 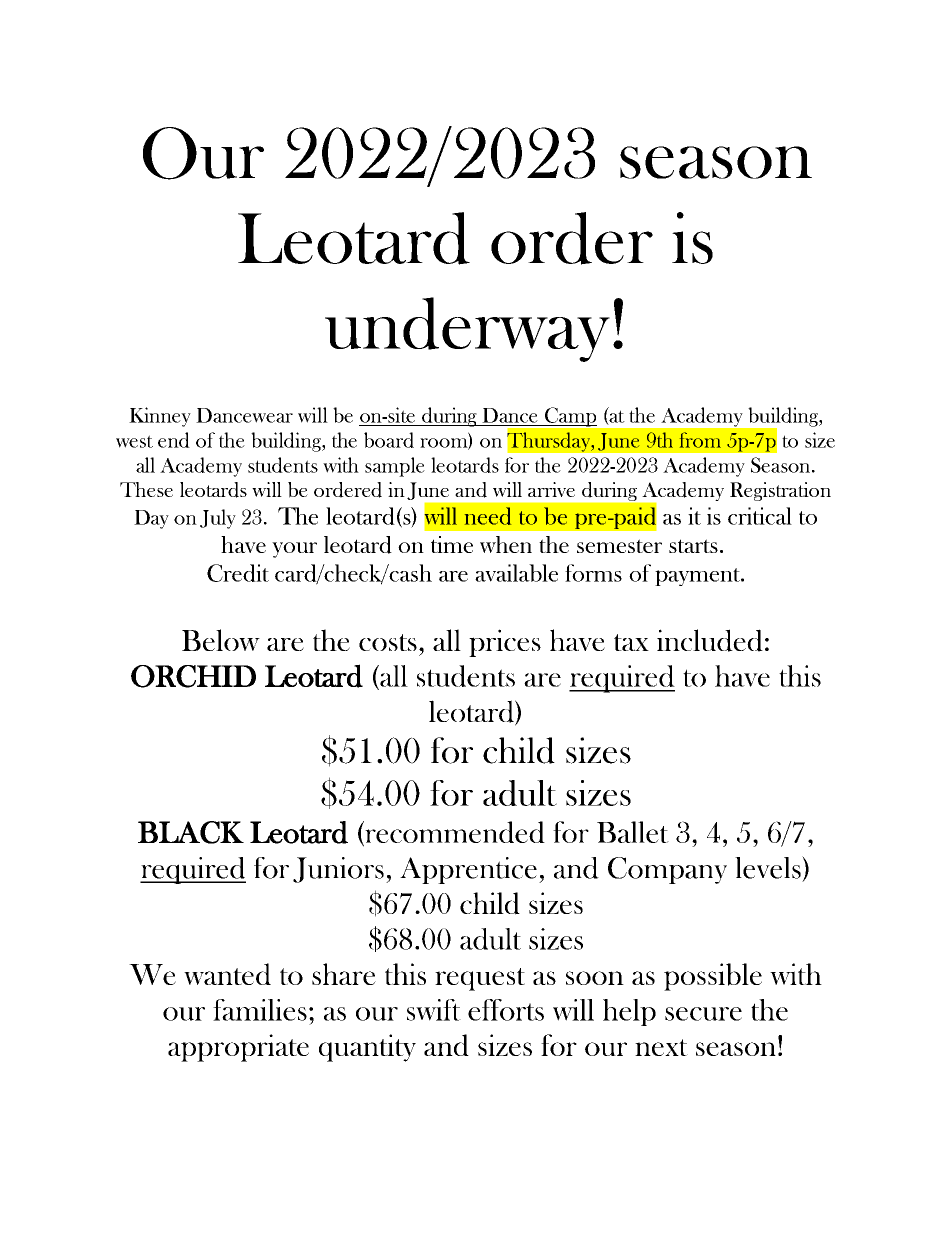 What do you see at coordinates (488, 516) in the screenshot?
I see `need` at bounding box center [488, 516].
